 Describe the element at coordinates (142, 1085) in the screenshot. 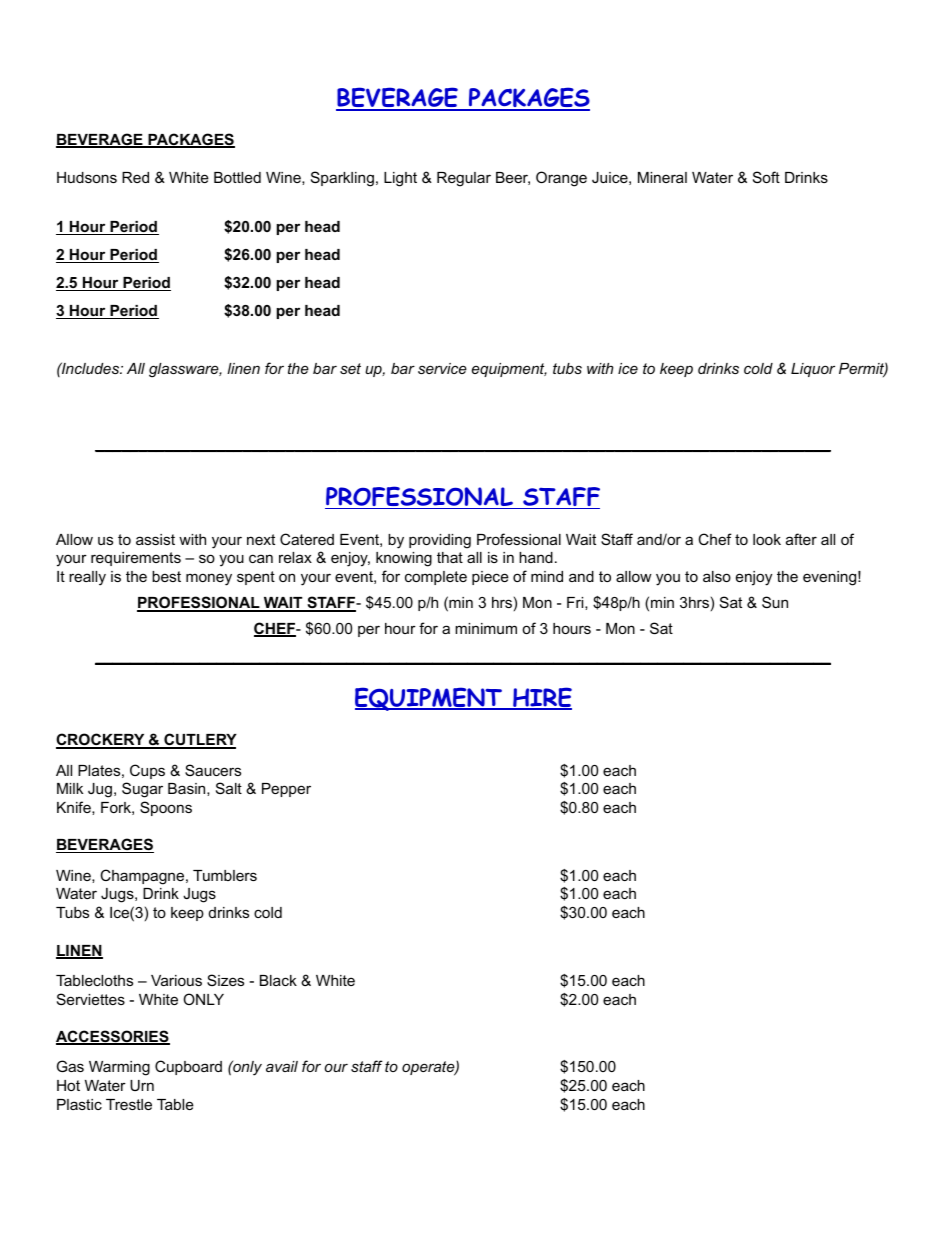

I see `Urn` at that location.
